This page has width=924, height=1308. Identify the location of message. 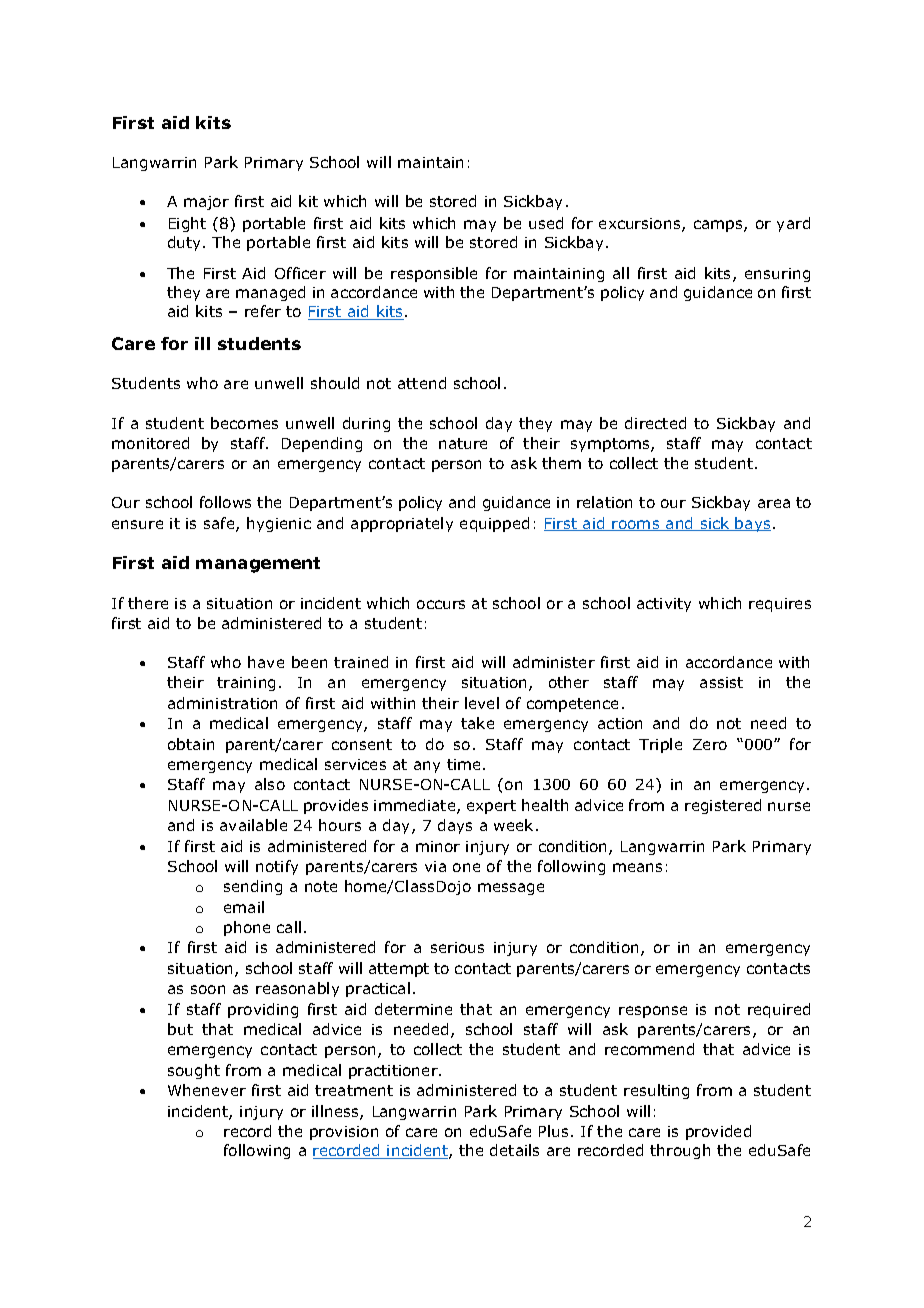
(511, 889).
